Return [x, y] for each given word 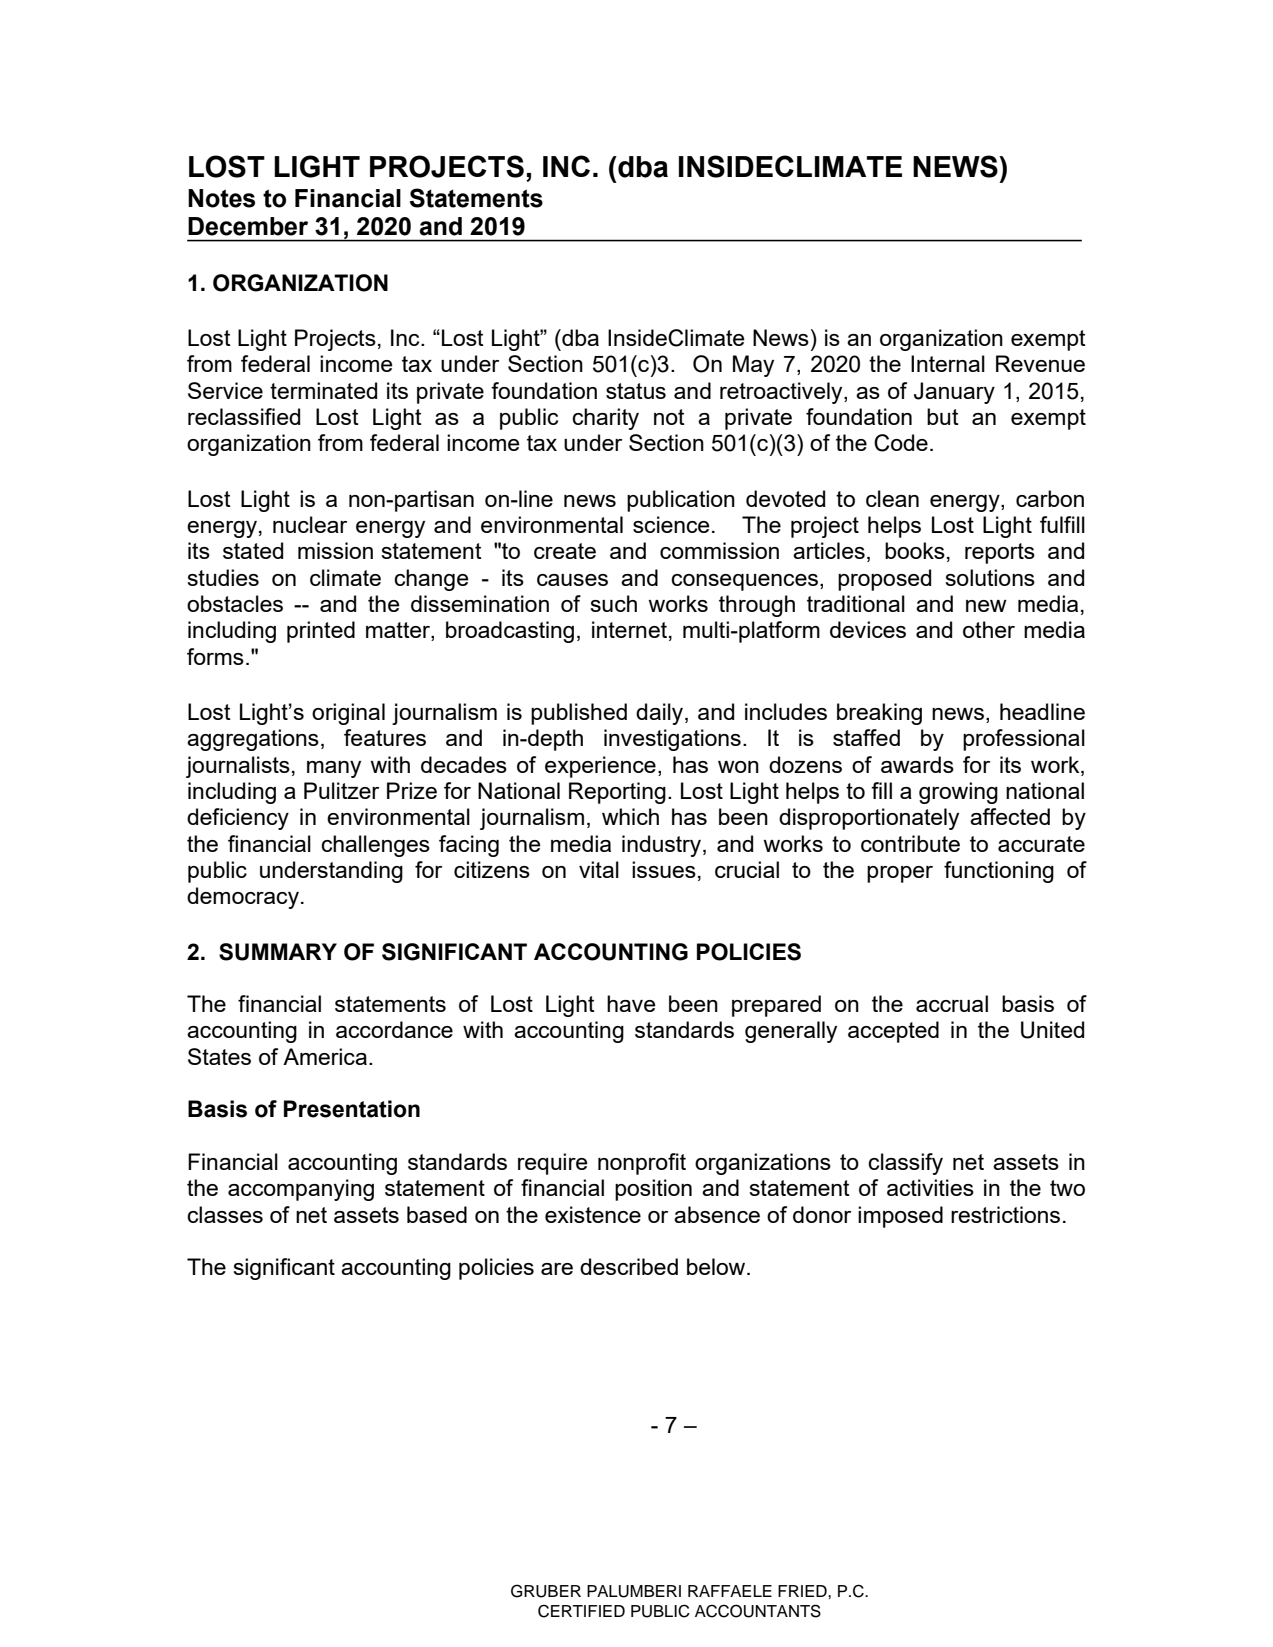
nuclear [310, 524]
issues [664, 869]
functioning [999, 872]
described [629, 1266]
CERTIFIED [581, 1611]
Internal [948, 363]
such [613, 603]
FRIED [803, 1591]
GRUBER [546, 1591]
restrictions [1005, 1214]
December [248, 226]
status [636, 391]
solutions [990, 577]
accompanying [301, 1190]
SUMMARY [278, 952]
